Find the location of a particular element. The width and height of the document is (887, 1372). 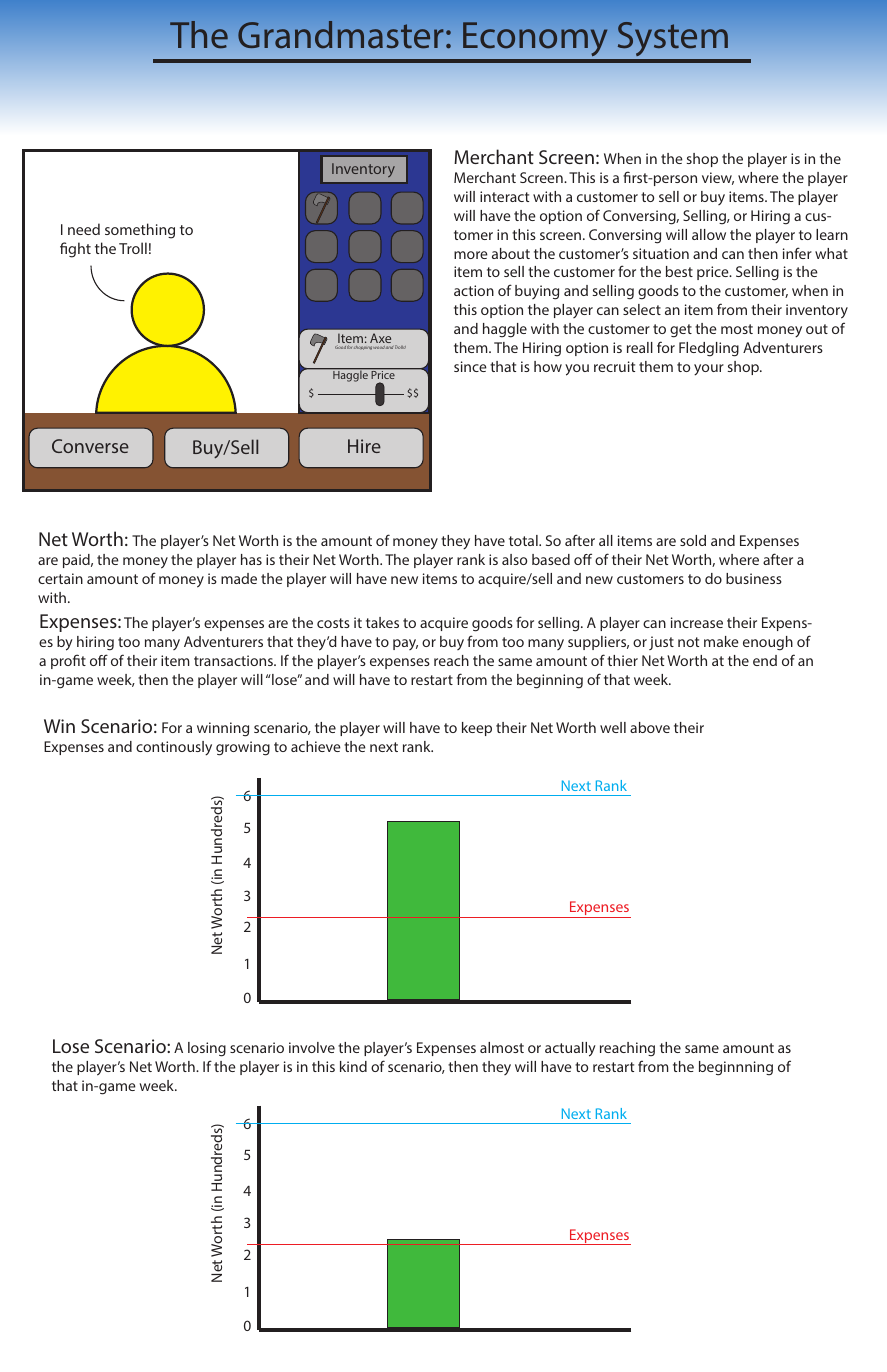

Grandmaster is located at coordinates (341, 34).
